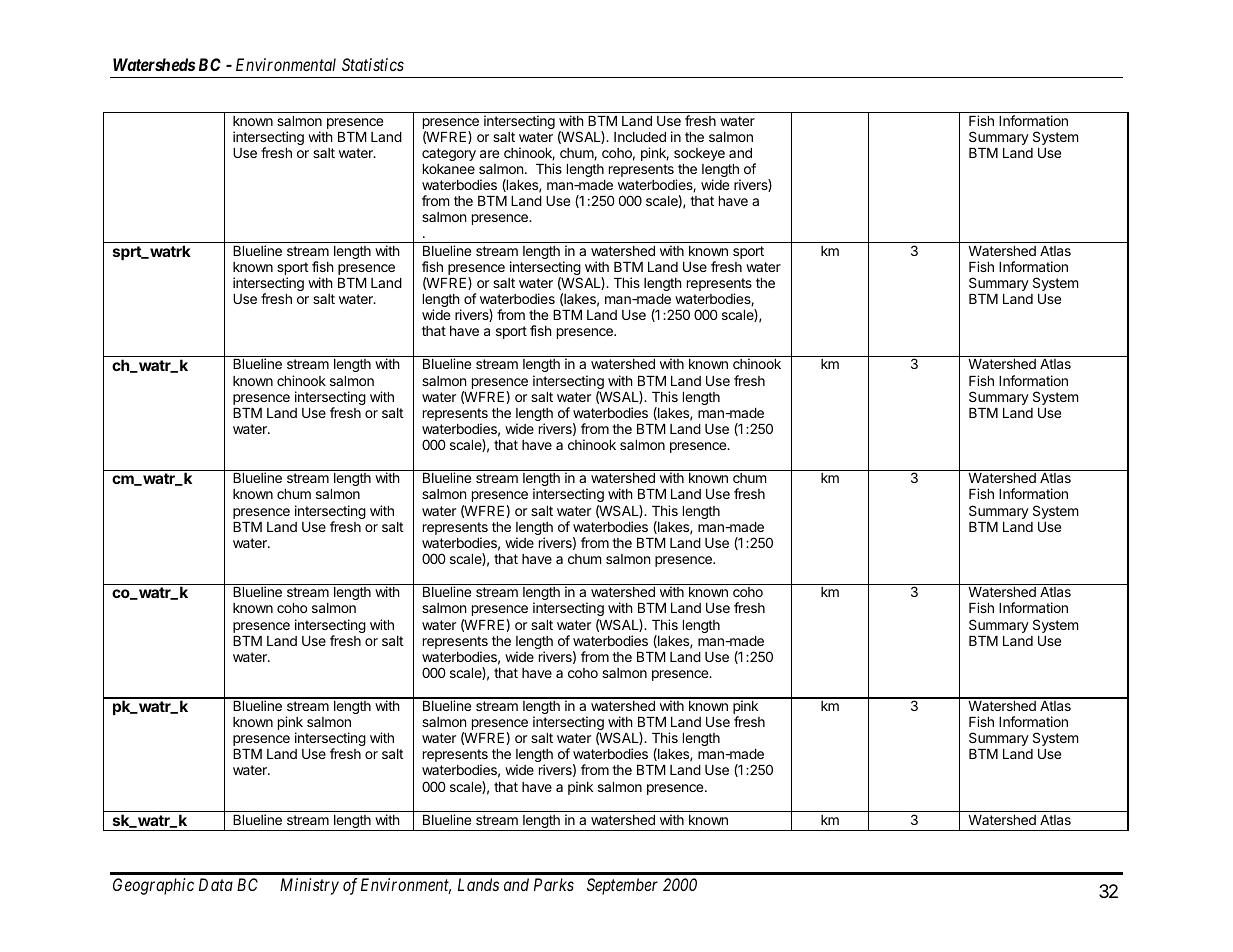 The width and height of the image is (1233, 952). I want to click on sockeye, so click(699, 154).
